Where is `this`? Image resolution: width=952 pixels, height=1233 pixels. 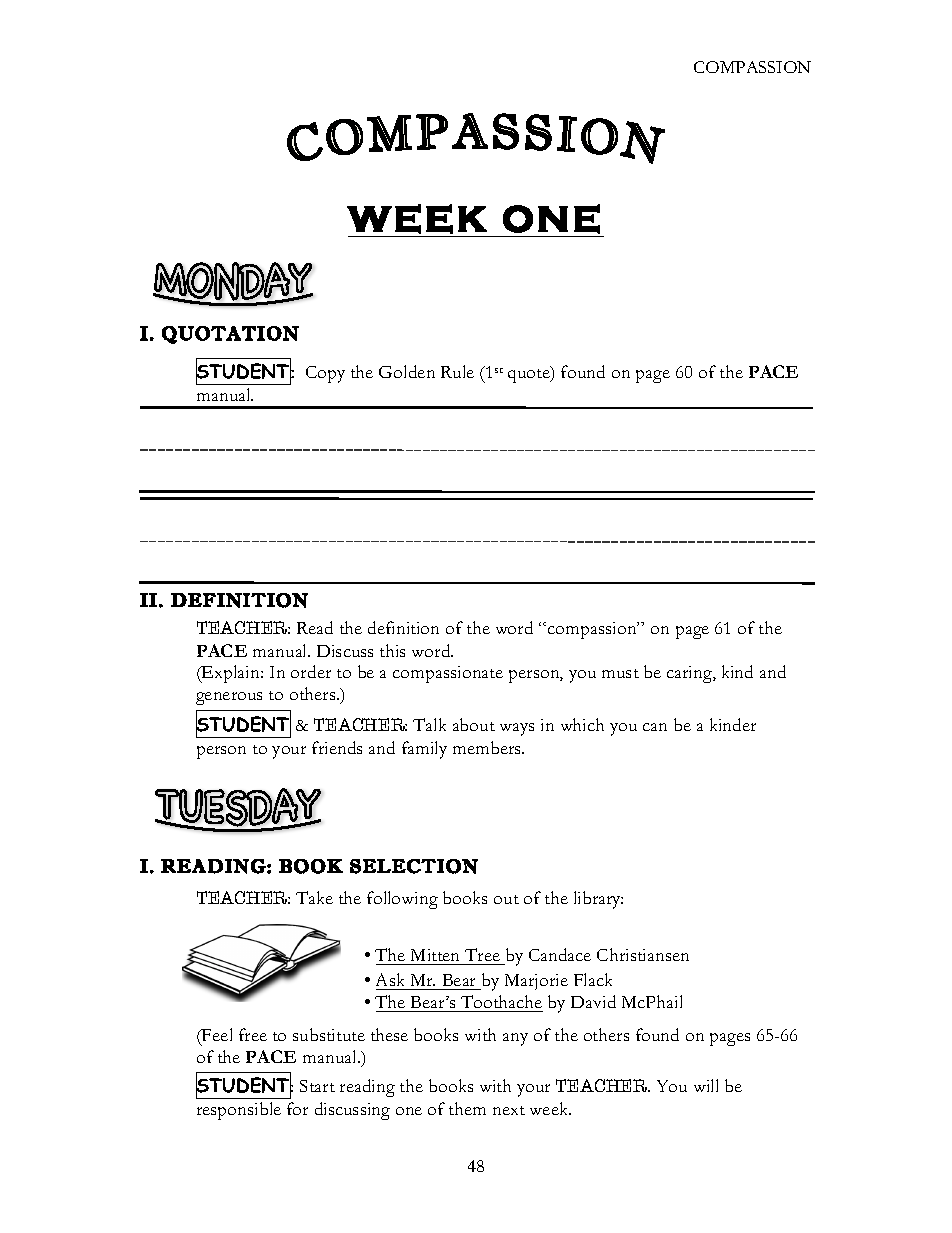 this is located at coordinates (392, 650).
